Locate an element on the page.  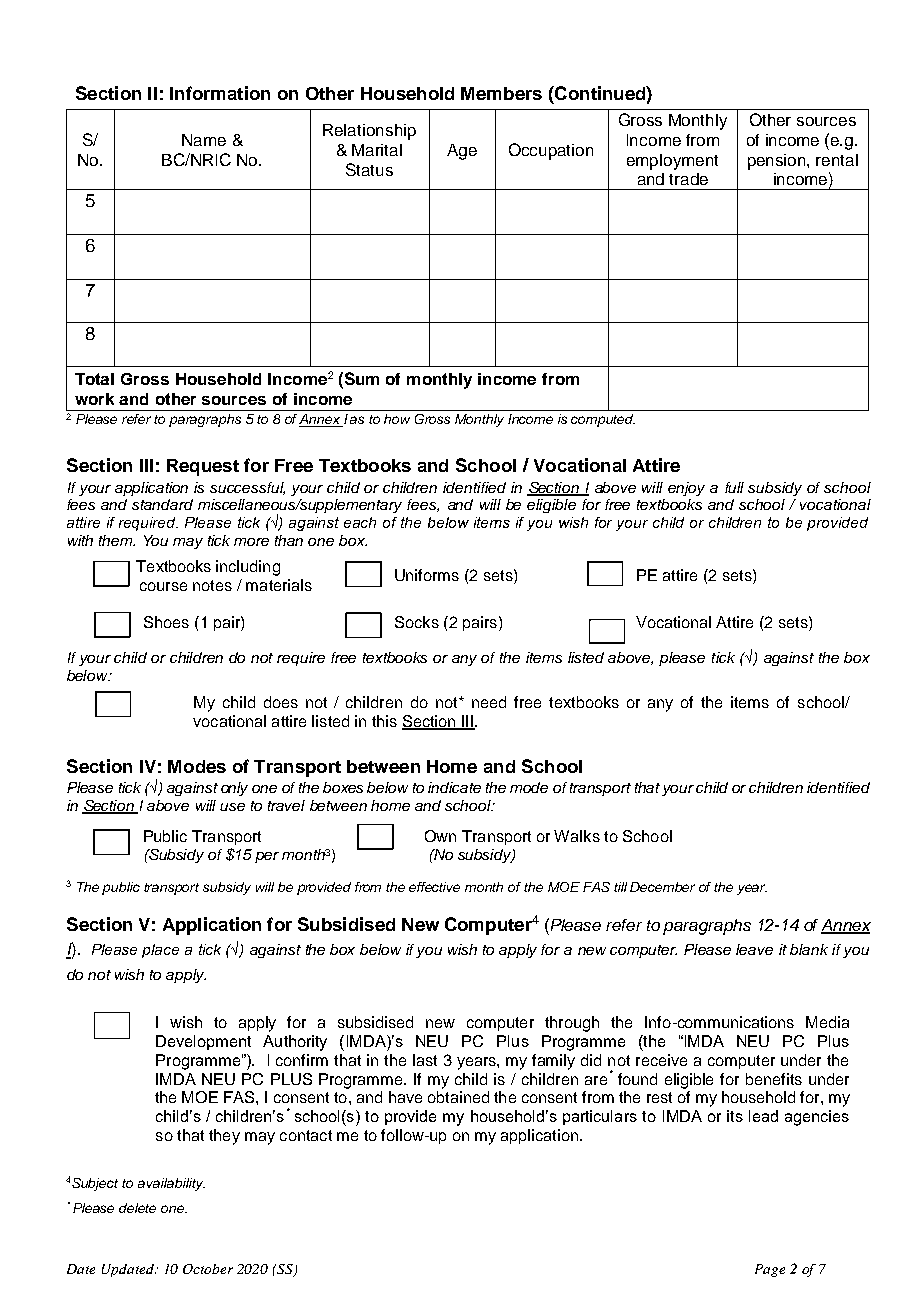
Members is located at coordinates (501, 93).
